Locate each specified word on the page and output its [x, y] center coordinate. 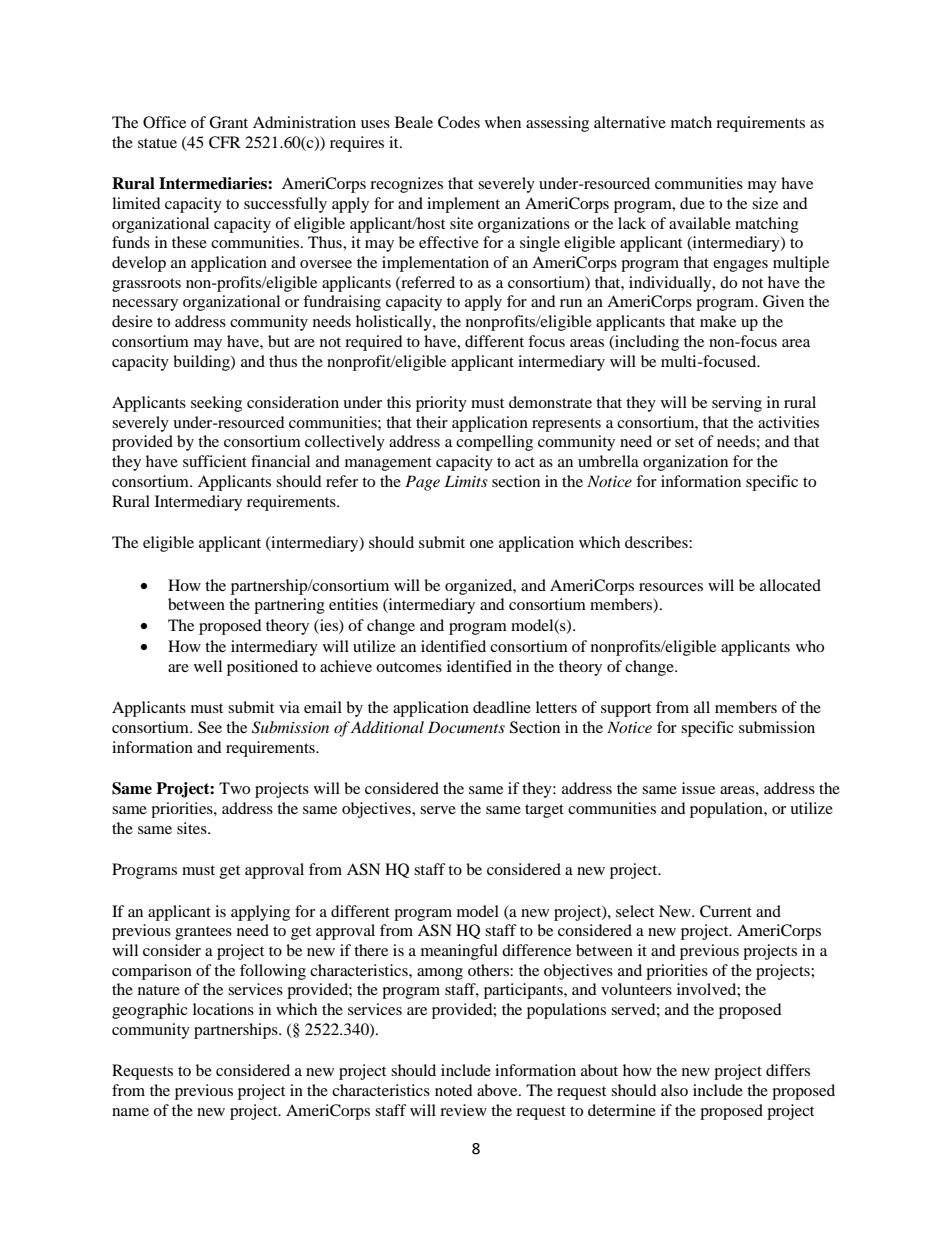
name [130, 1112]
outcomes [409, 667]
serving [737, 404]
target [544, 811]
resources [671, 587]
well [208, 666]
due [692, 203]
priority [441, 404]
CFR [225, 142]
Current [726, 911]
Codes [459, 122]
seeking [216, 404]
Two [234, 788]
